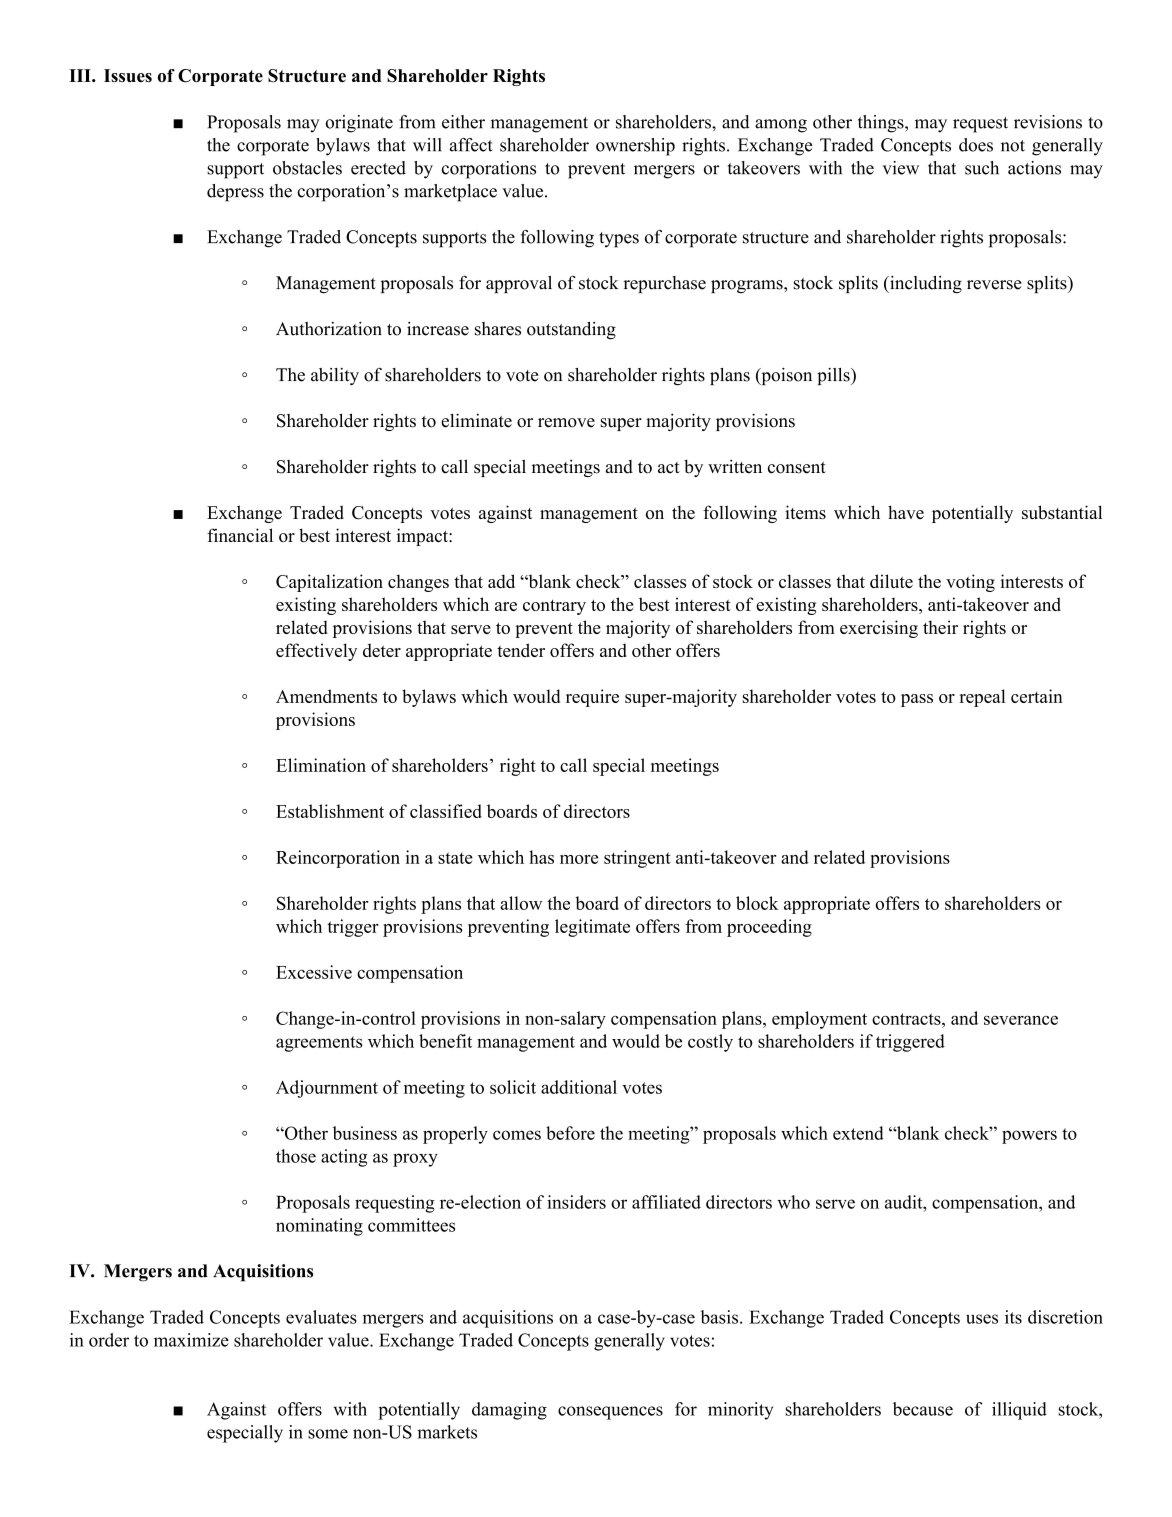 This page has width=1172, height=1517. I want to click on consequences, so click(610, 1413).
